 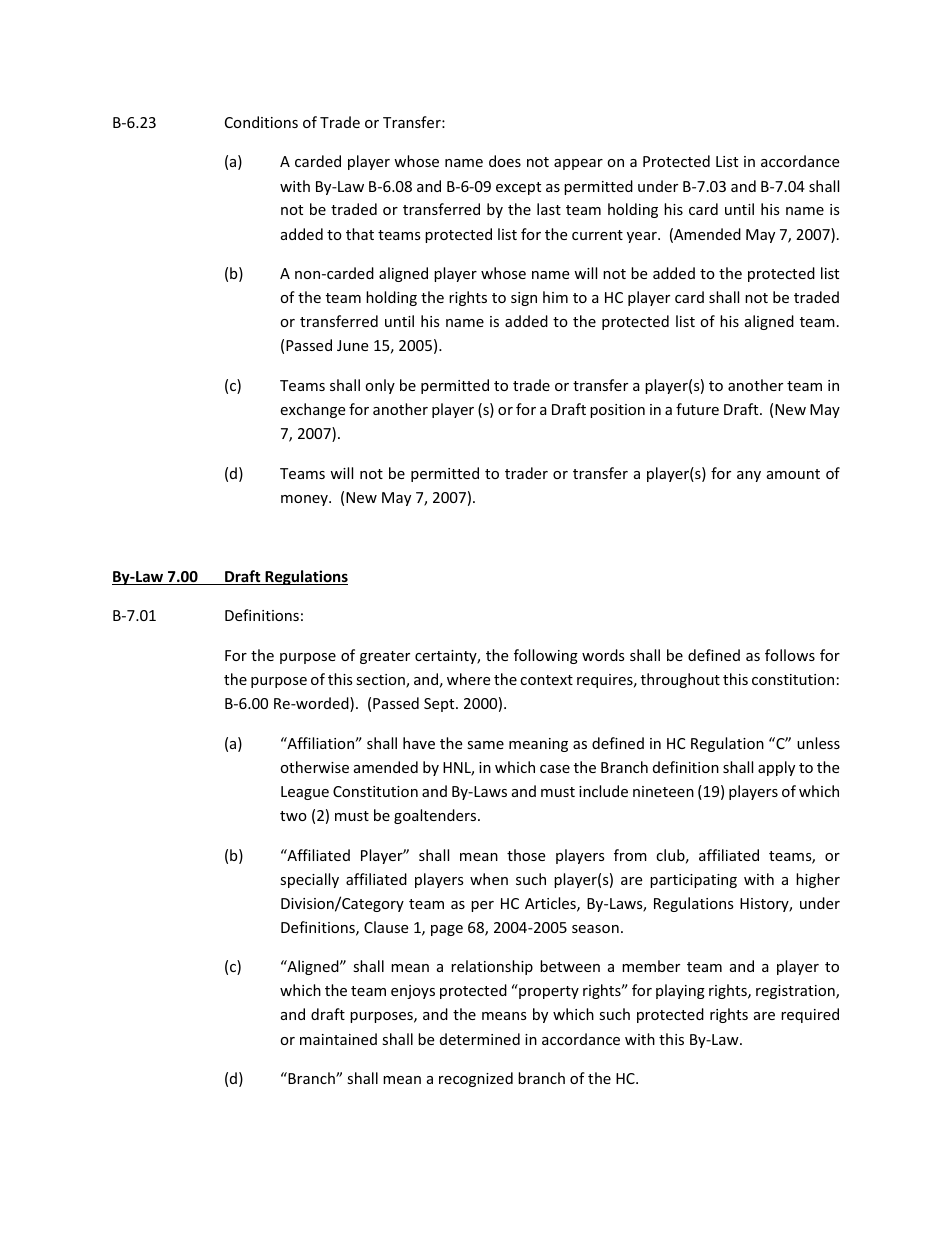 What do you see at coordinates (293, 816) in the document?
I see `two` at bounding box center [293, 816].
